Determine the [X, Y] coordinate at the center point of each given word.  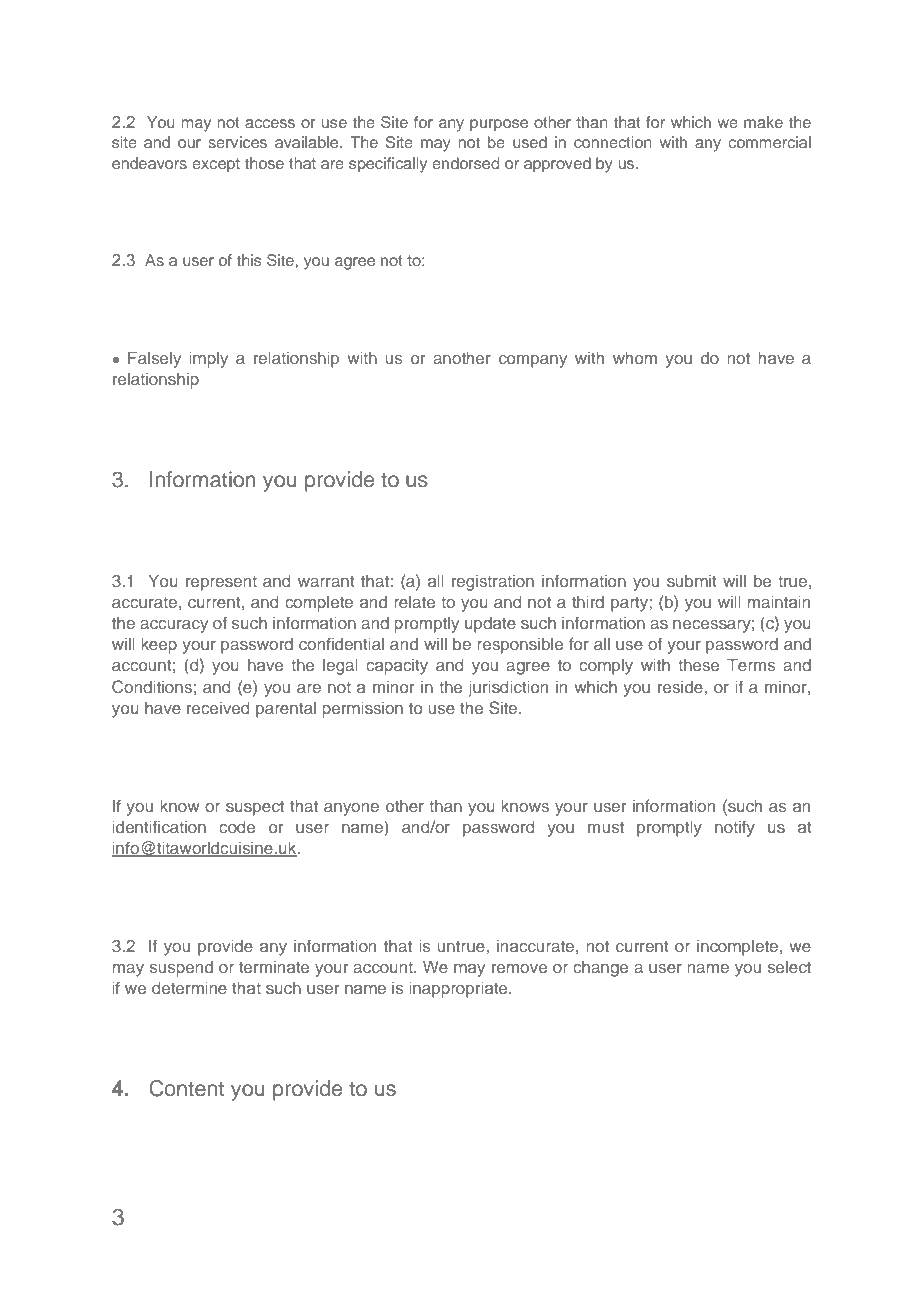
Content [186, 1088]
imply [209, 360]
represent [221, 583]
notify [735, 828]
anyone [351, 809]
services [237, 142]
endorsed [465, 163]
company [533, 361]
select [789, 967]
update [490, 625]
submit [692, 581]
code [237, 827]
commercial [769, 142]
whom [635, 358]
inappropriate [460, 990]
